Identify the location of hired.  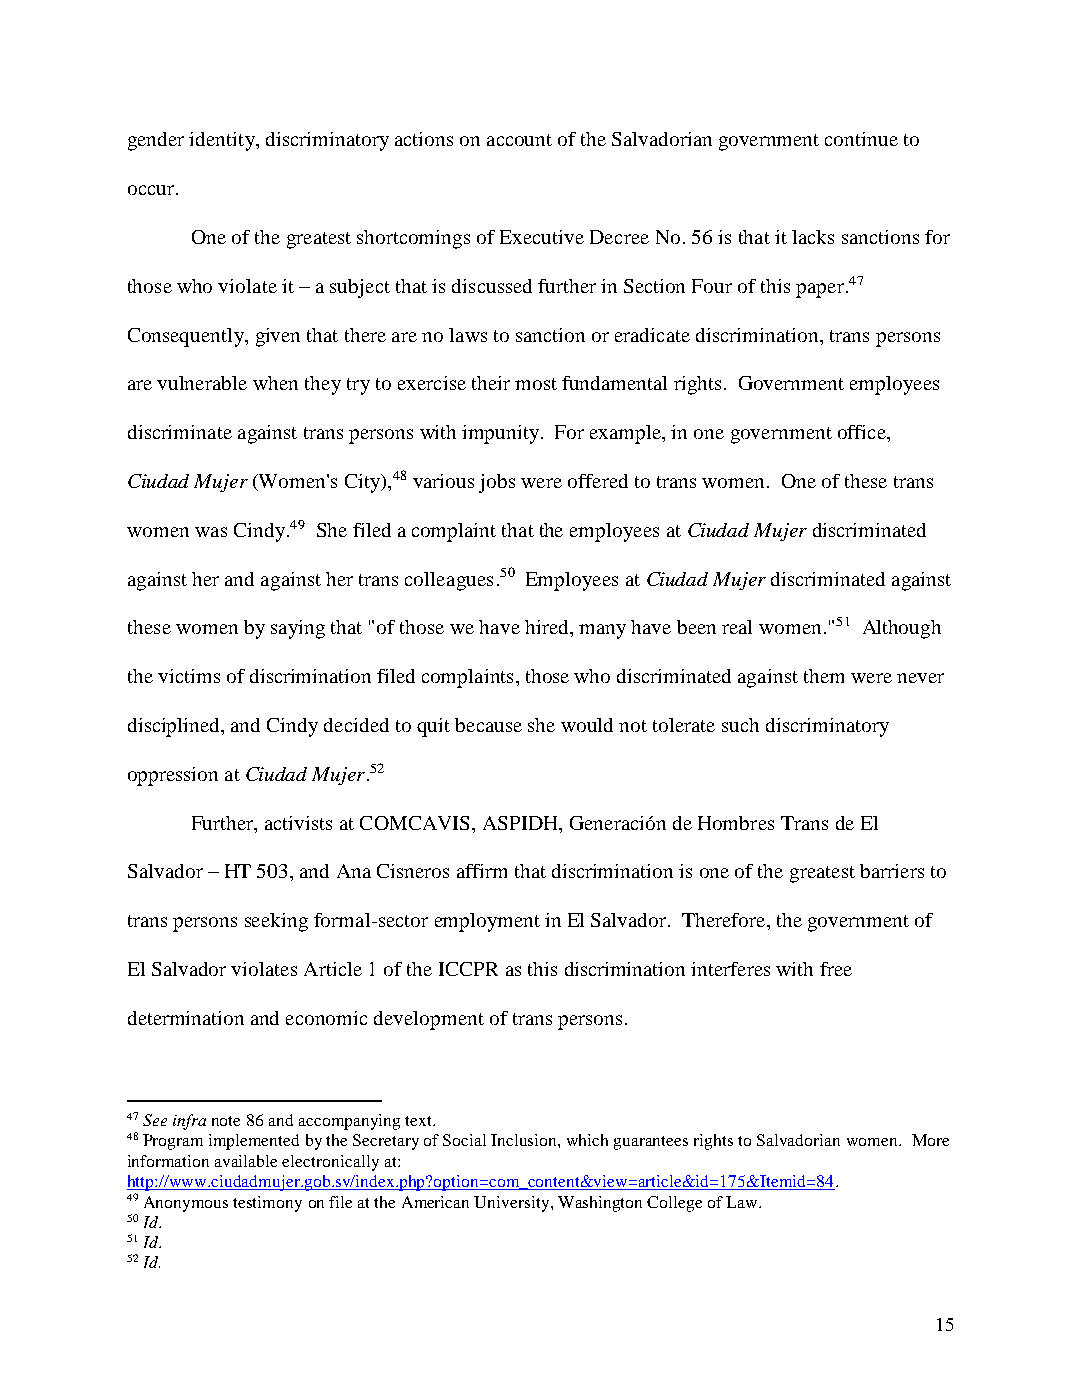
(548, 627).
